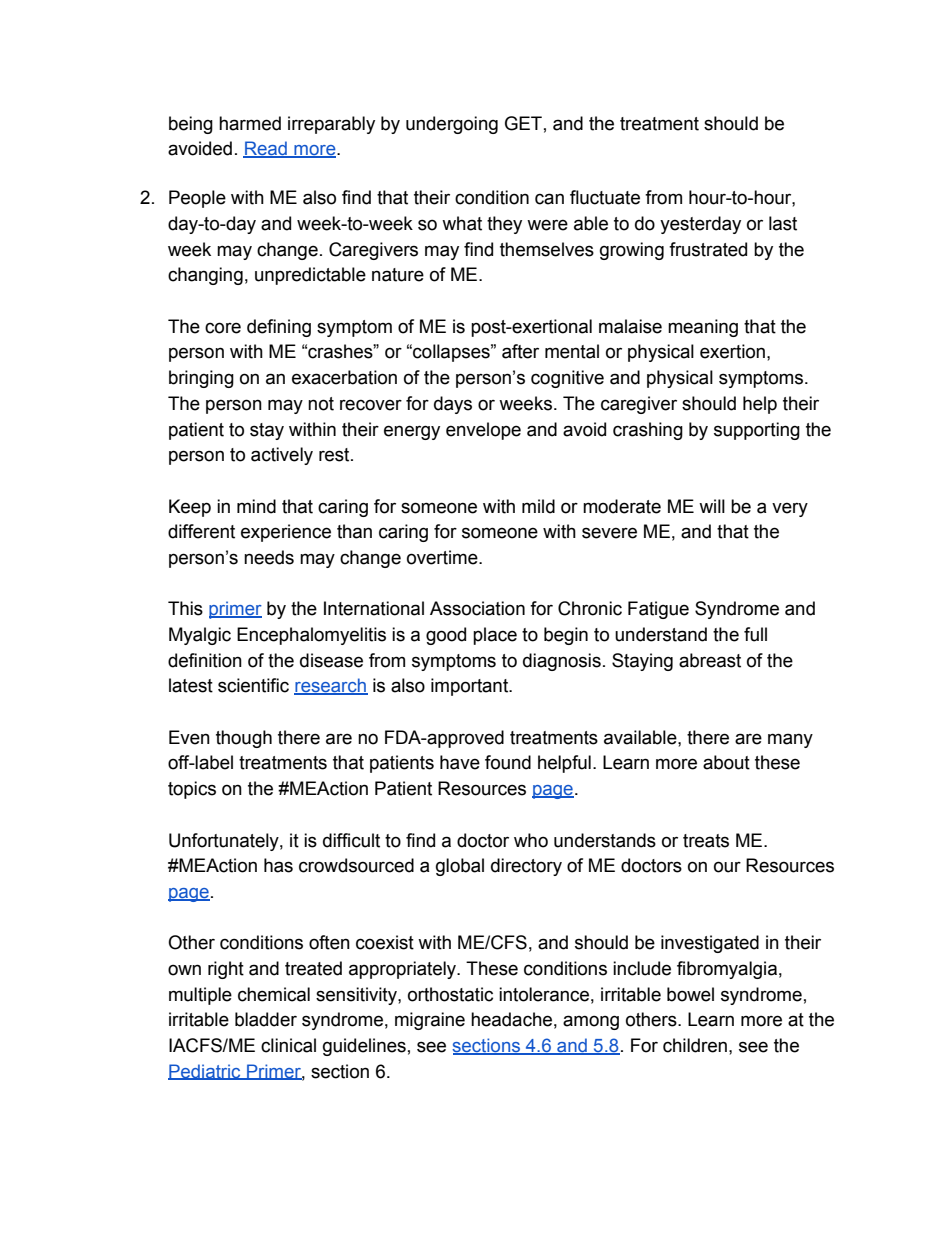  What do you see at coordinates (288, 1045) in the document?
I see `clinical` at bounding box center [288, 1045].
